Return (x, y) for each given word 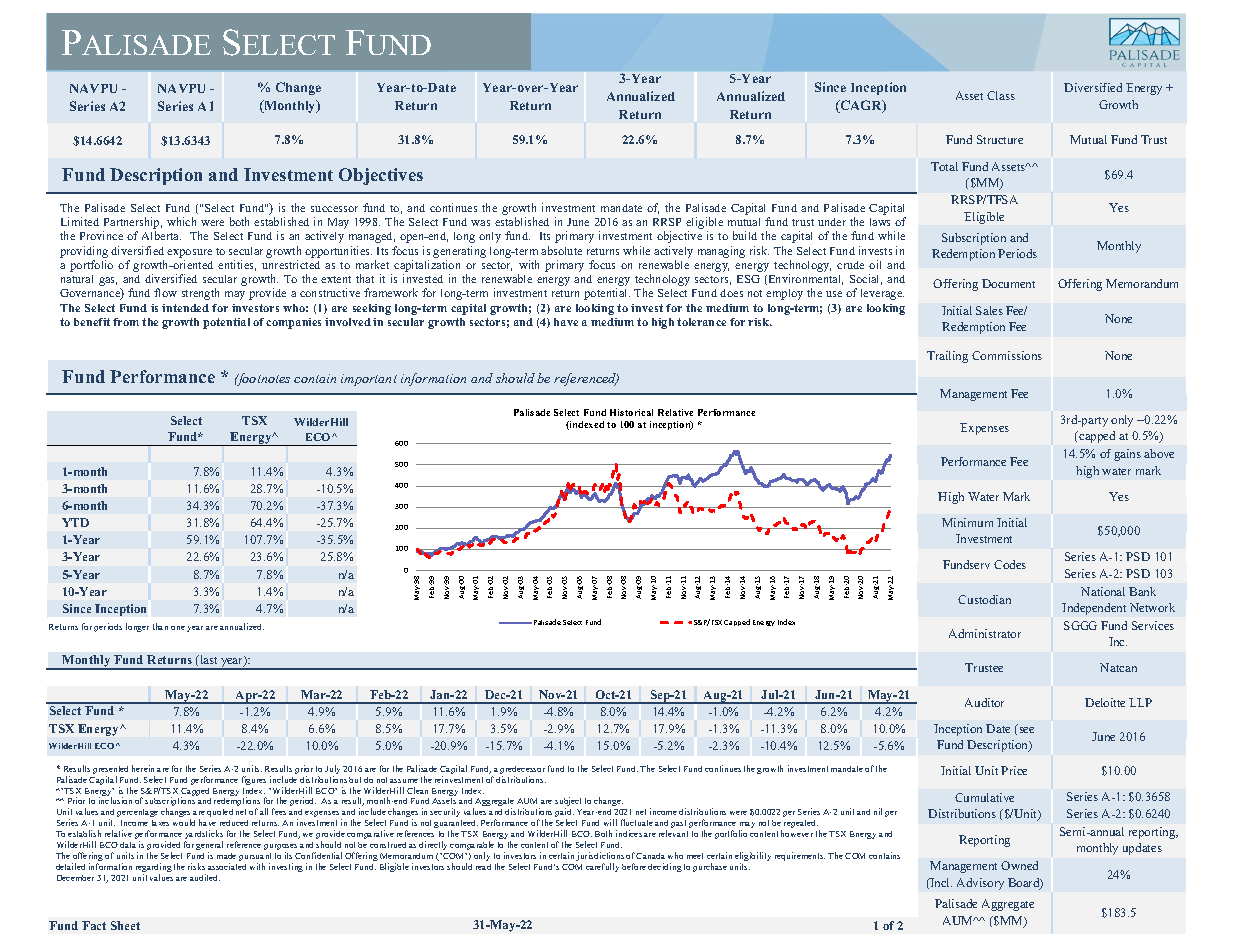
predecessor (522, 771)
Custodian (984, 599)
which (181, 221)
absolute (561, 250)
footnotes (262, 379)
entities (237, 265)
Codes (1010, 564)
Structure (1000, 139)
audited (205, 877)
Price (1014, 770)
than (160, 626)
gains (1127, 455)
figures (254, 780)
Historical (631, 412)
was (480, 223)
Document (1008, 283)
